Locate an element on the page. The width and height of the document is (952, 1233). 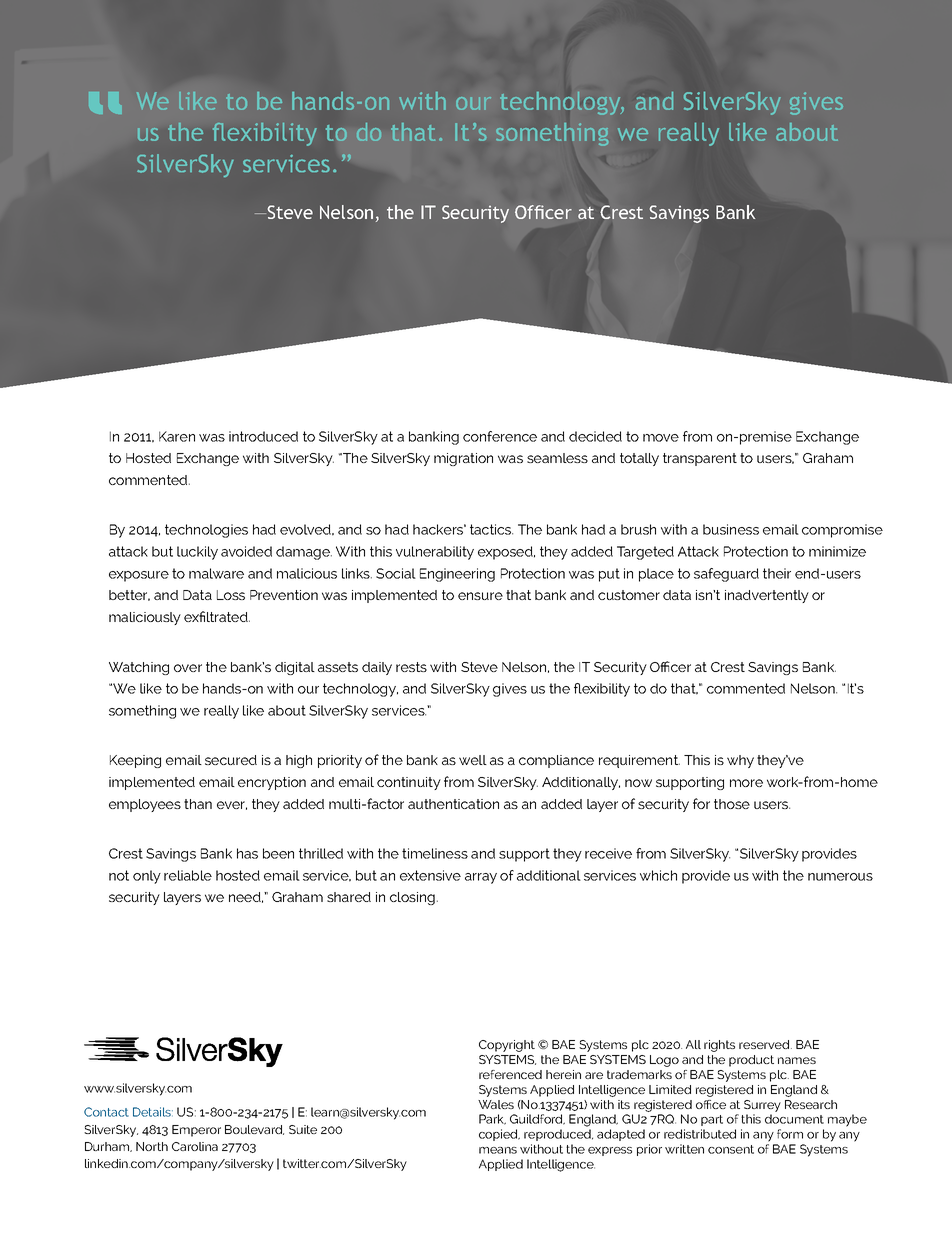
over is located at coordinates (188, 668).
